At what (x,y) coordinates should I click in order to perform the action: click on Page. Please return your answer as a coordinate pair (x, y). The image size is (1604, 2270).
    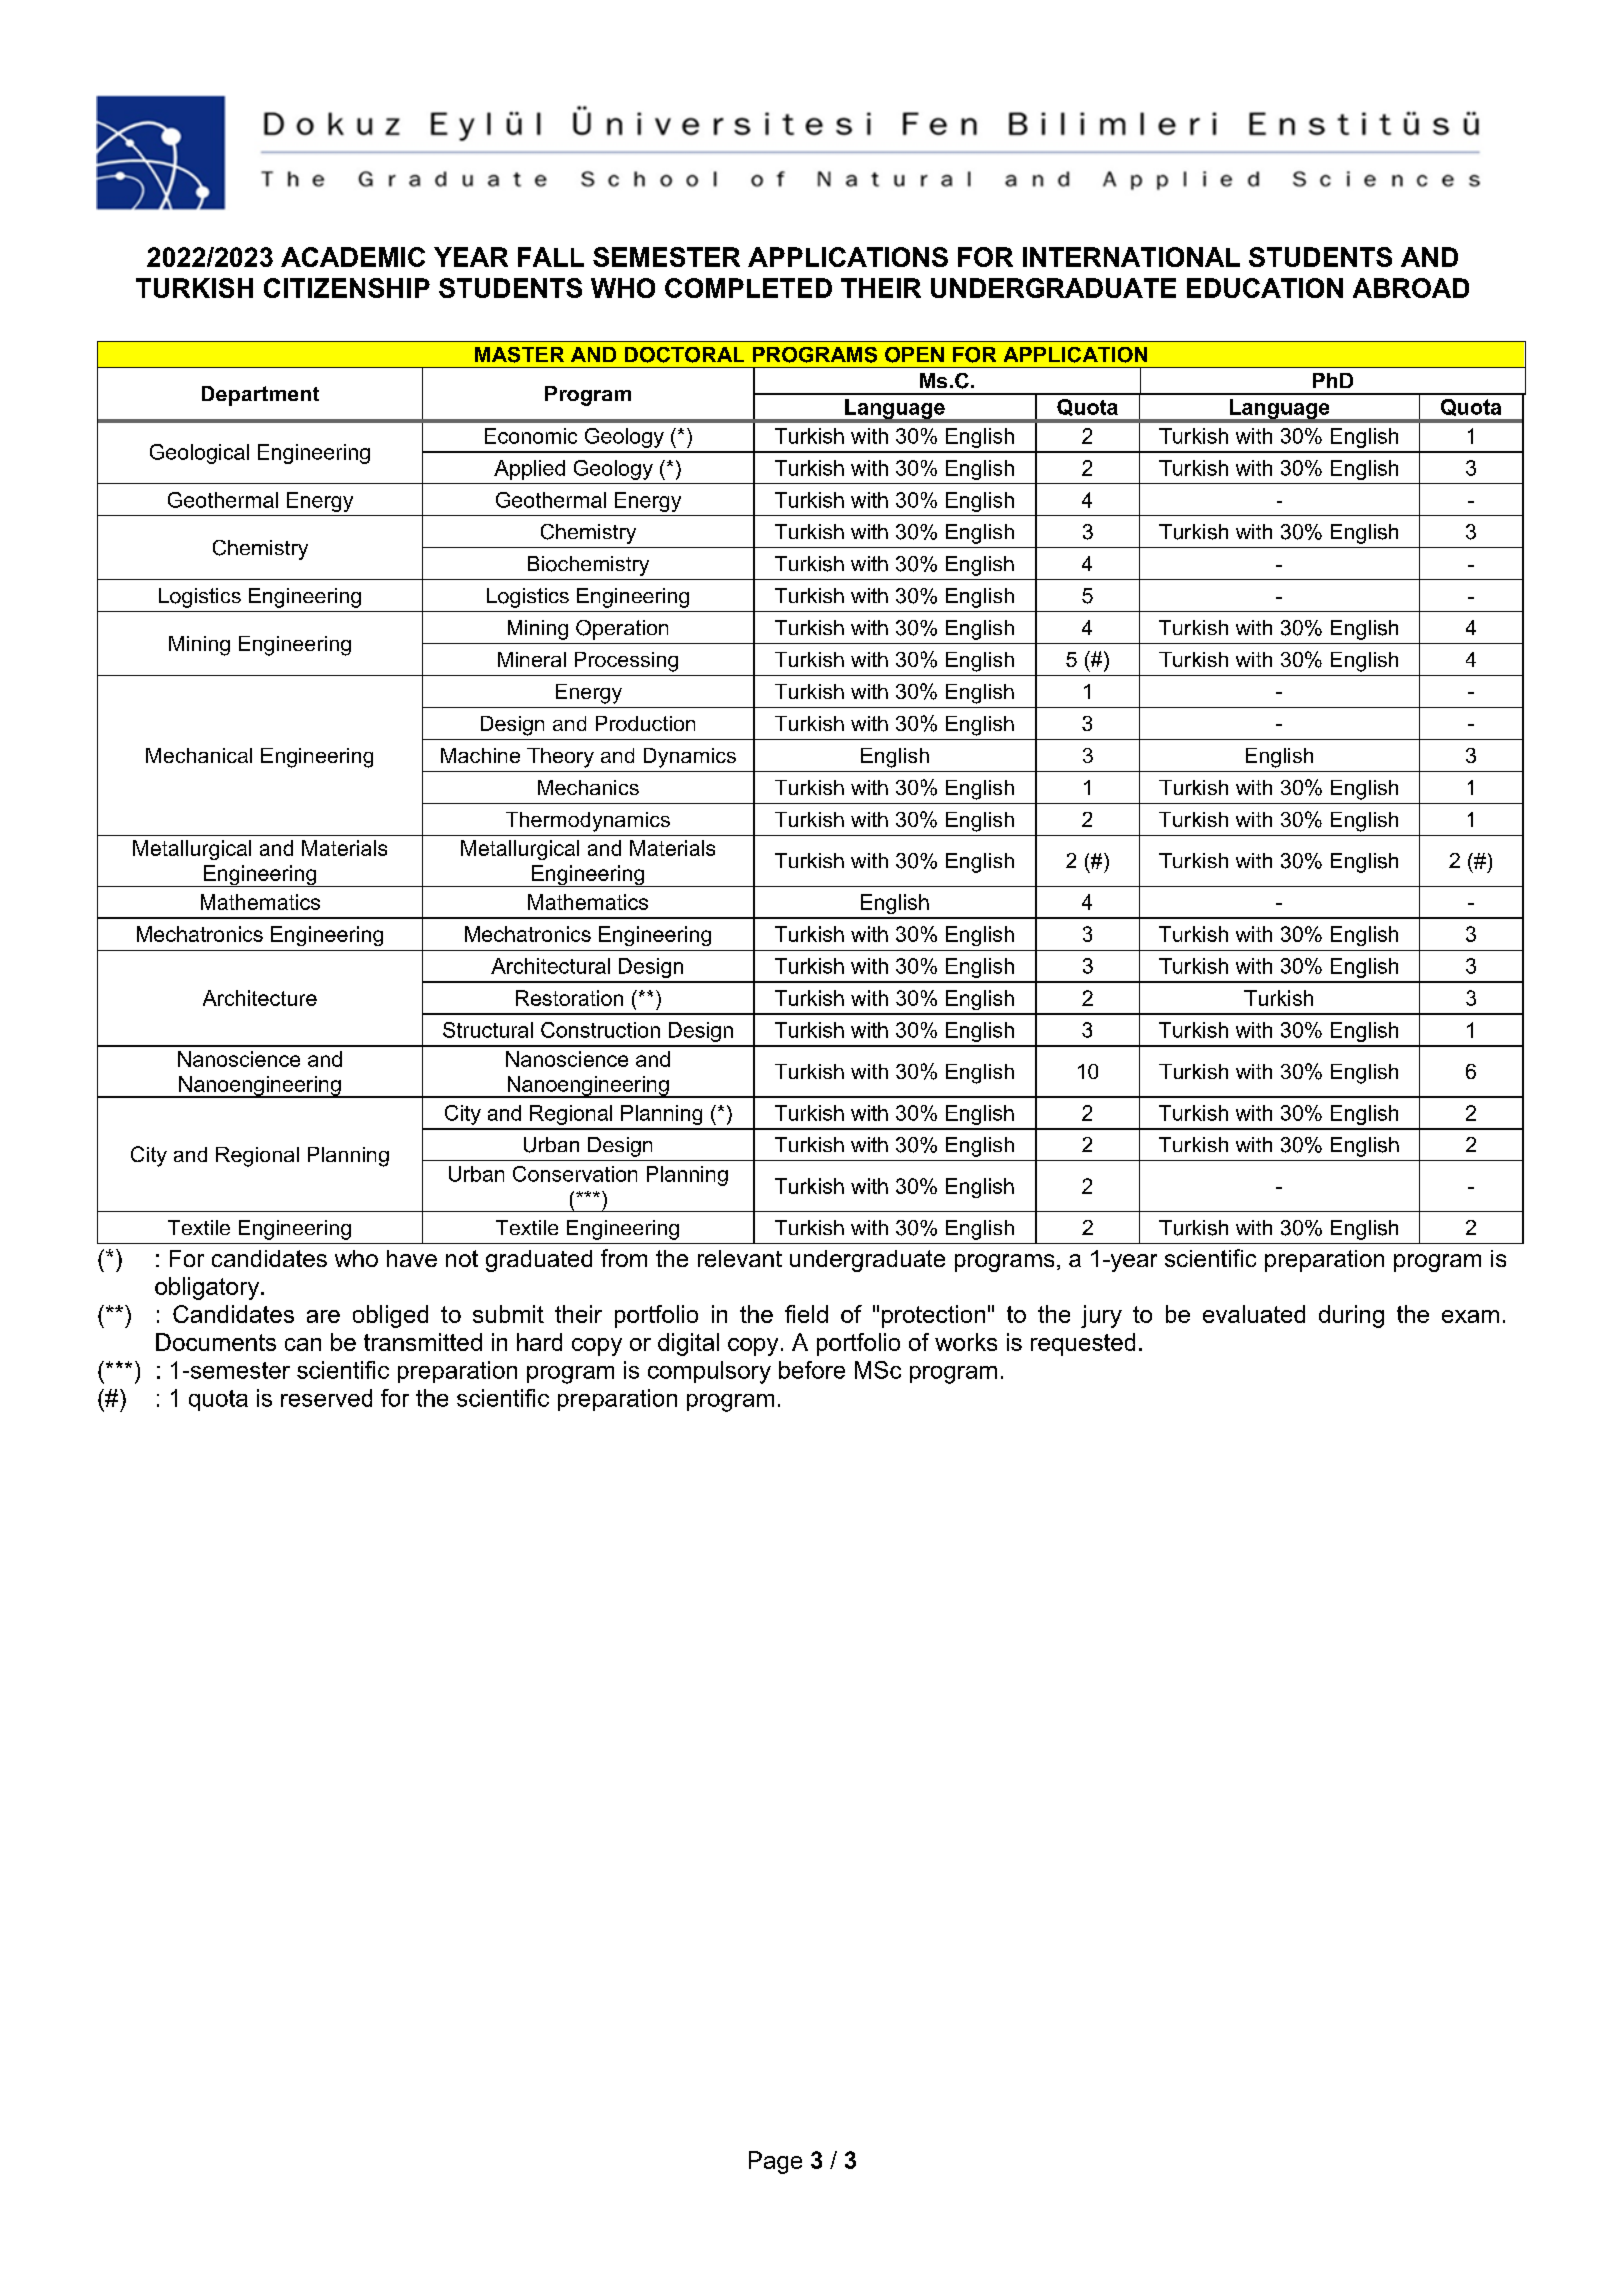
    Looking at the image, I should click on (775, 2162).
